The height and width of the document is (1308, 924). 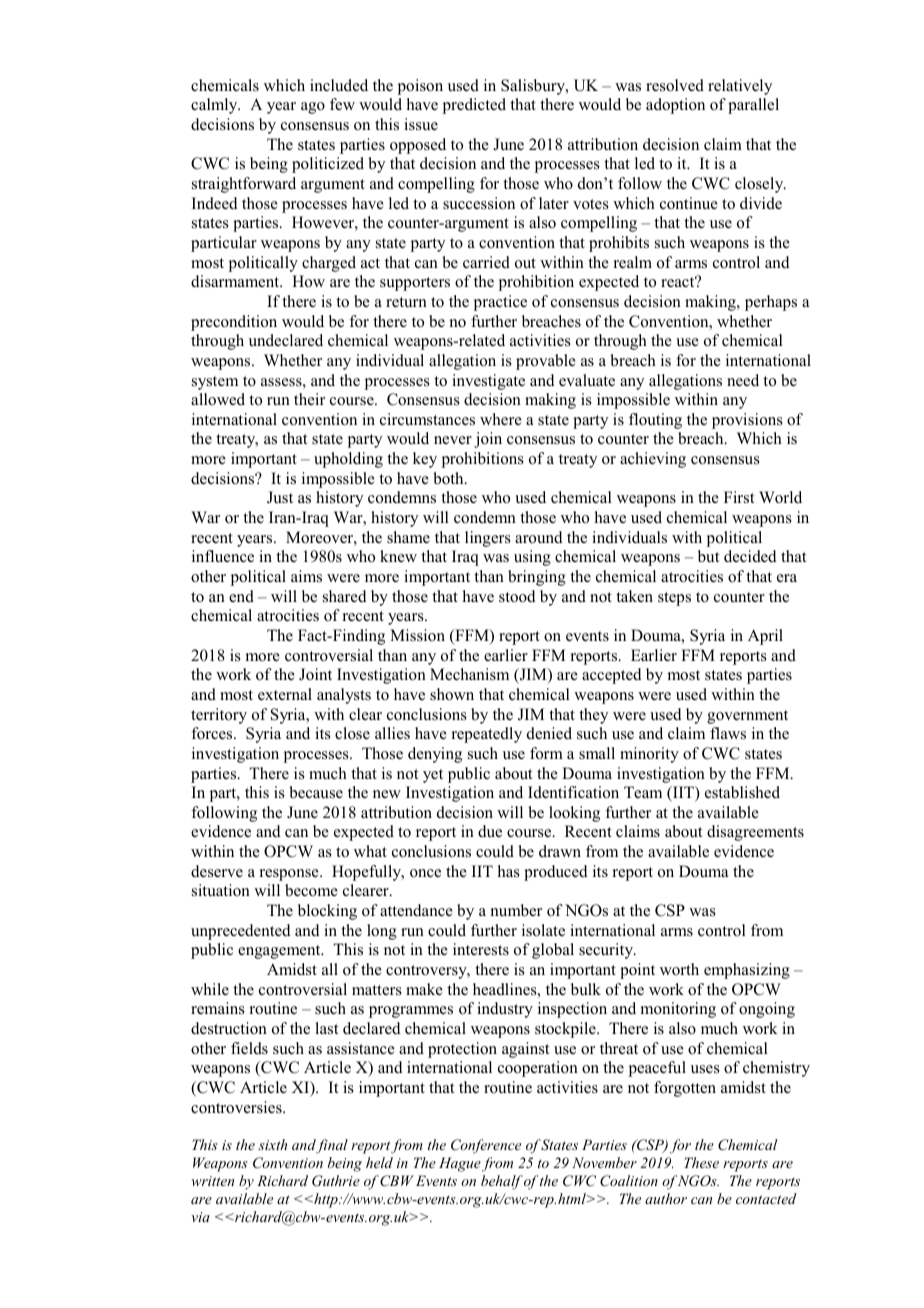 I want to click on response, so click(x=290, y=875).
